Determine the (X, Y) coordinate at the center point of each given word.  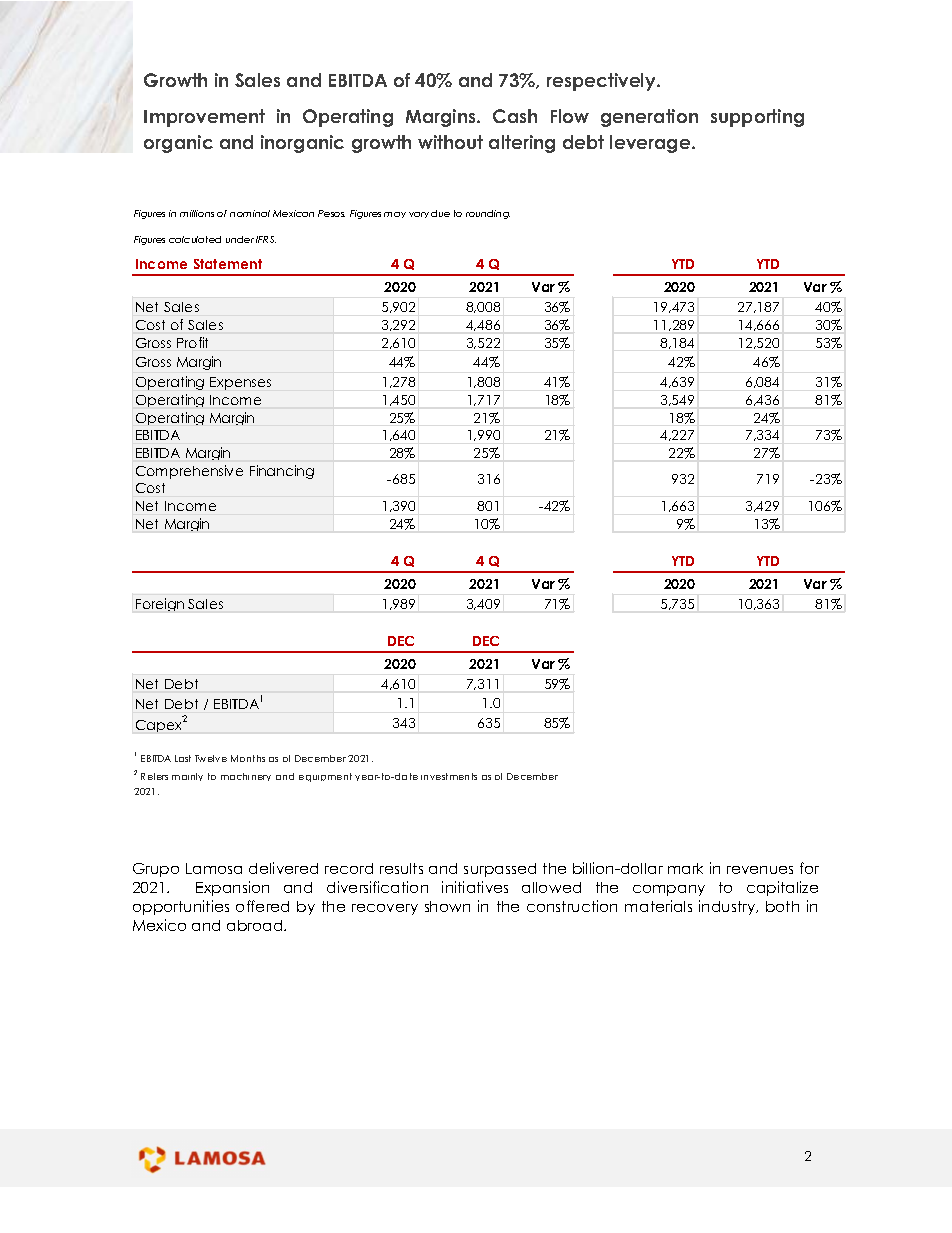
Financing (282, 472)
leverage (651, 144)
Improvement (204, 118)
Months (248, 758)
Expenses (240, 383)
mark (685, 868)
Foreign (160, 604)
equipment (325, 777)
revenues (760, 870)
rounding (488, 214)
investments (449, 776)
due (440, 213)
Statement (228, 264)
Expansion (232, 888)
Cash (515, 116)
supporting (757, 118)
